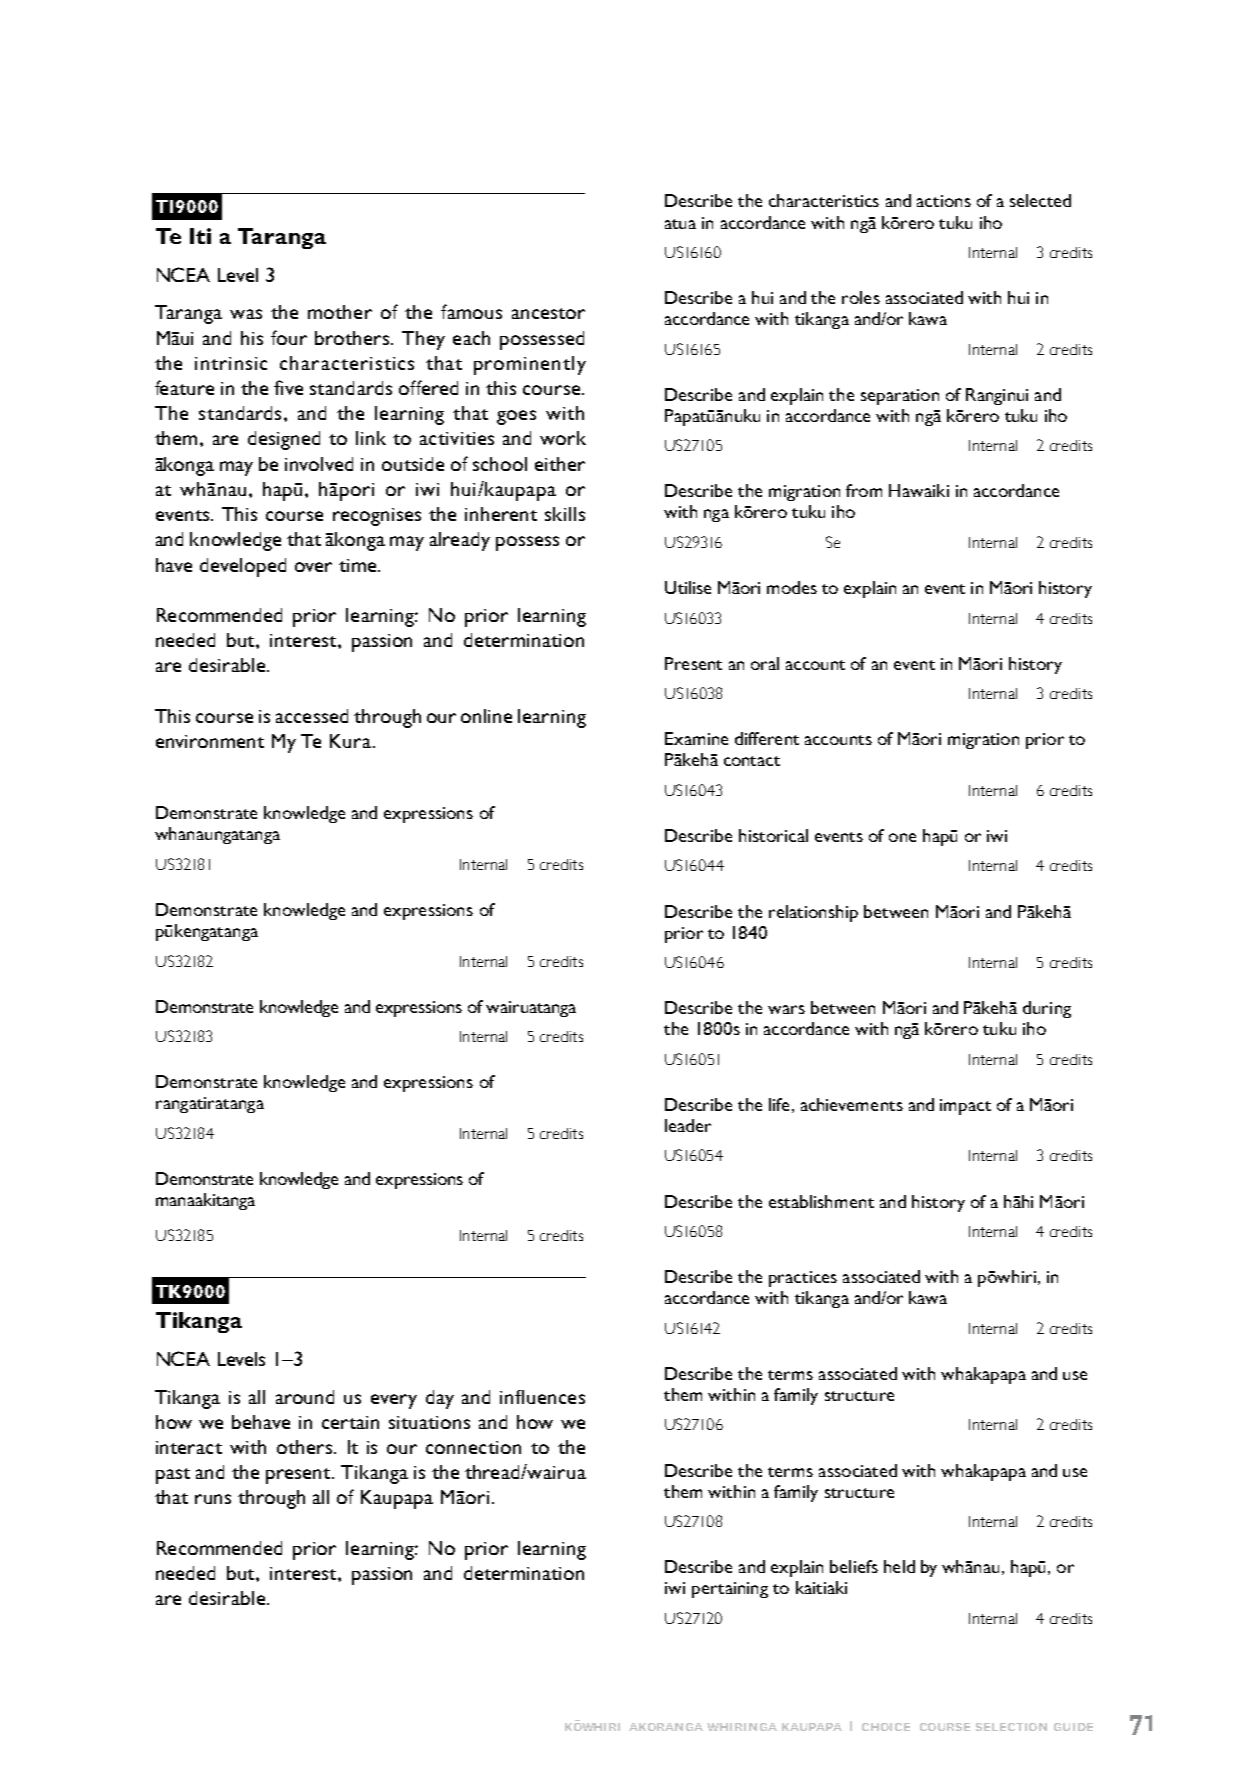 The width and height of the screenshot is (1251, 1769). Describe the element at coordinates (864, 490) in the screenshot. I see `from` at that location.
